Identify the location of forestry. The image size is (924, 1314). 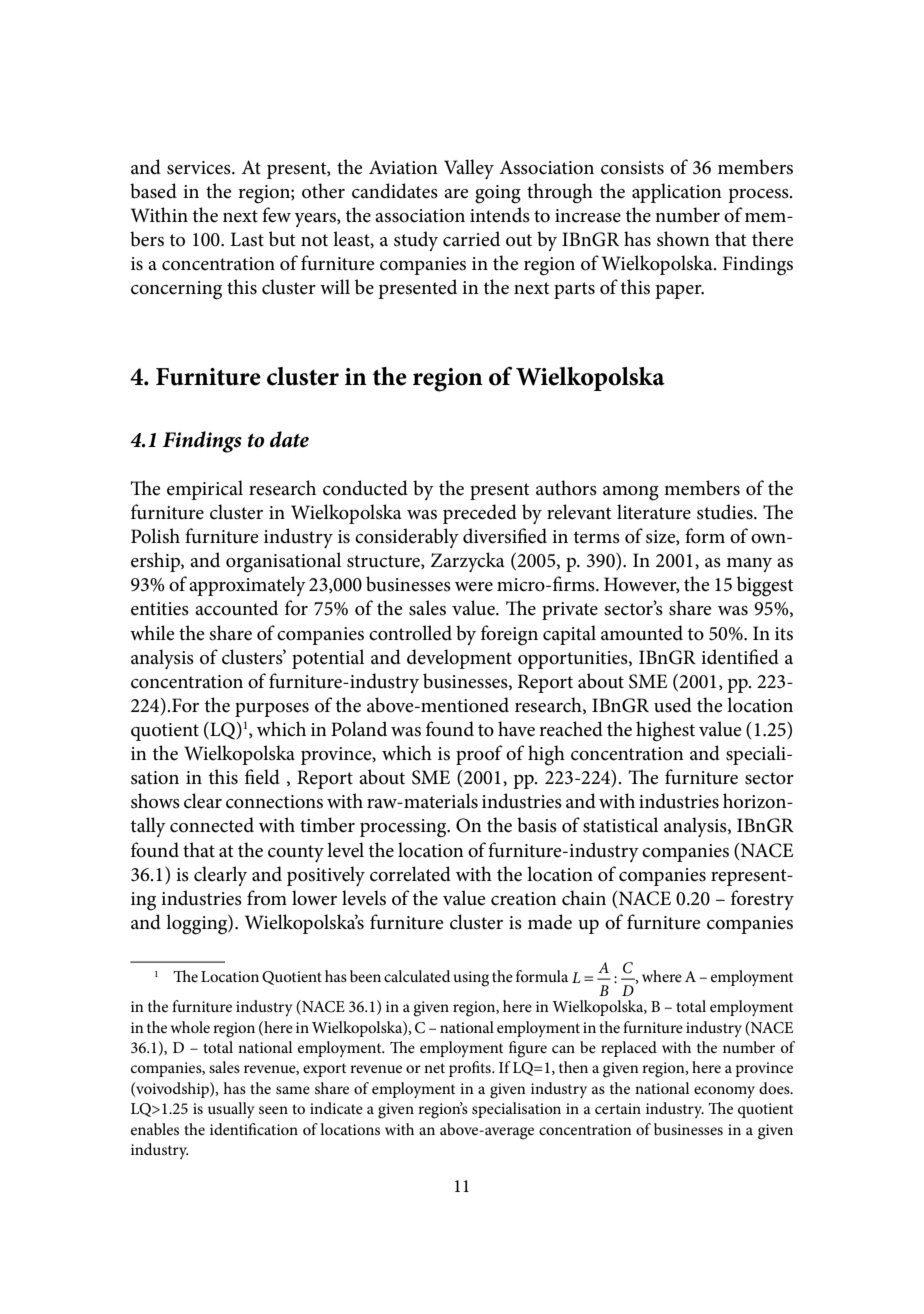
(762, 900).
